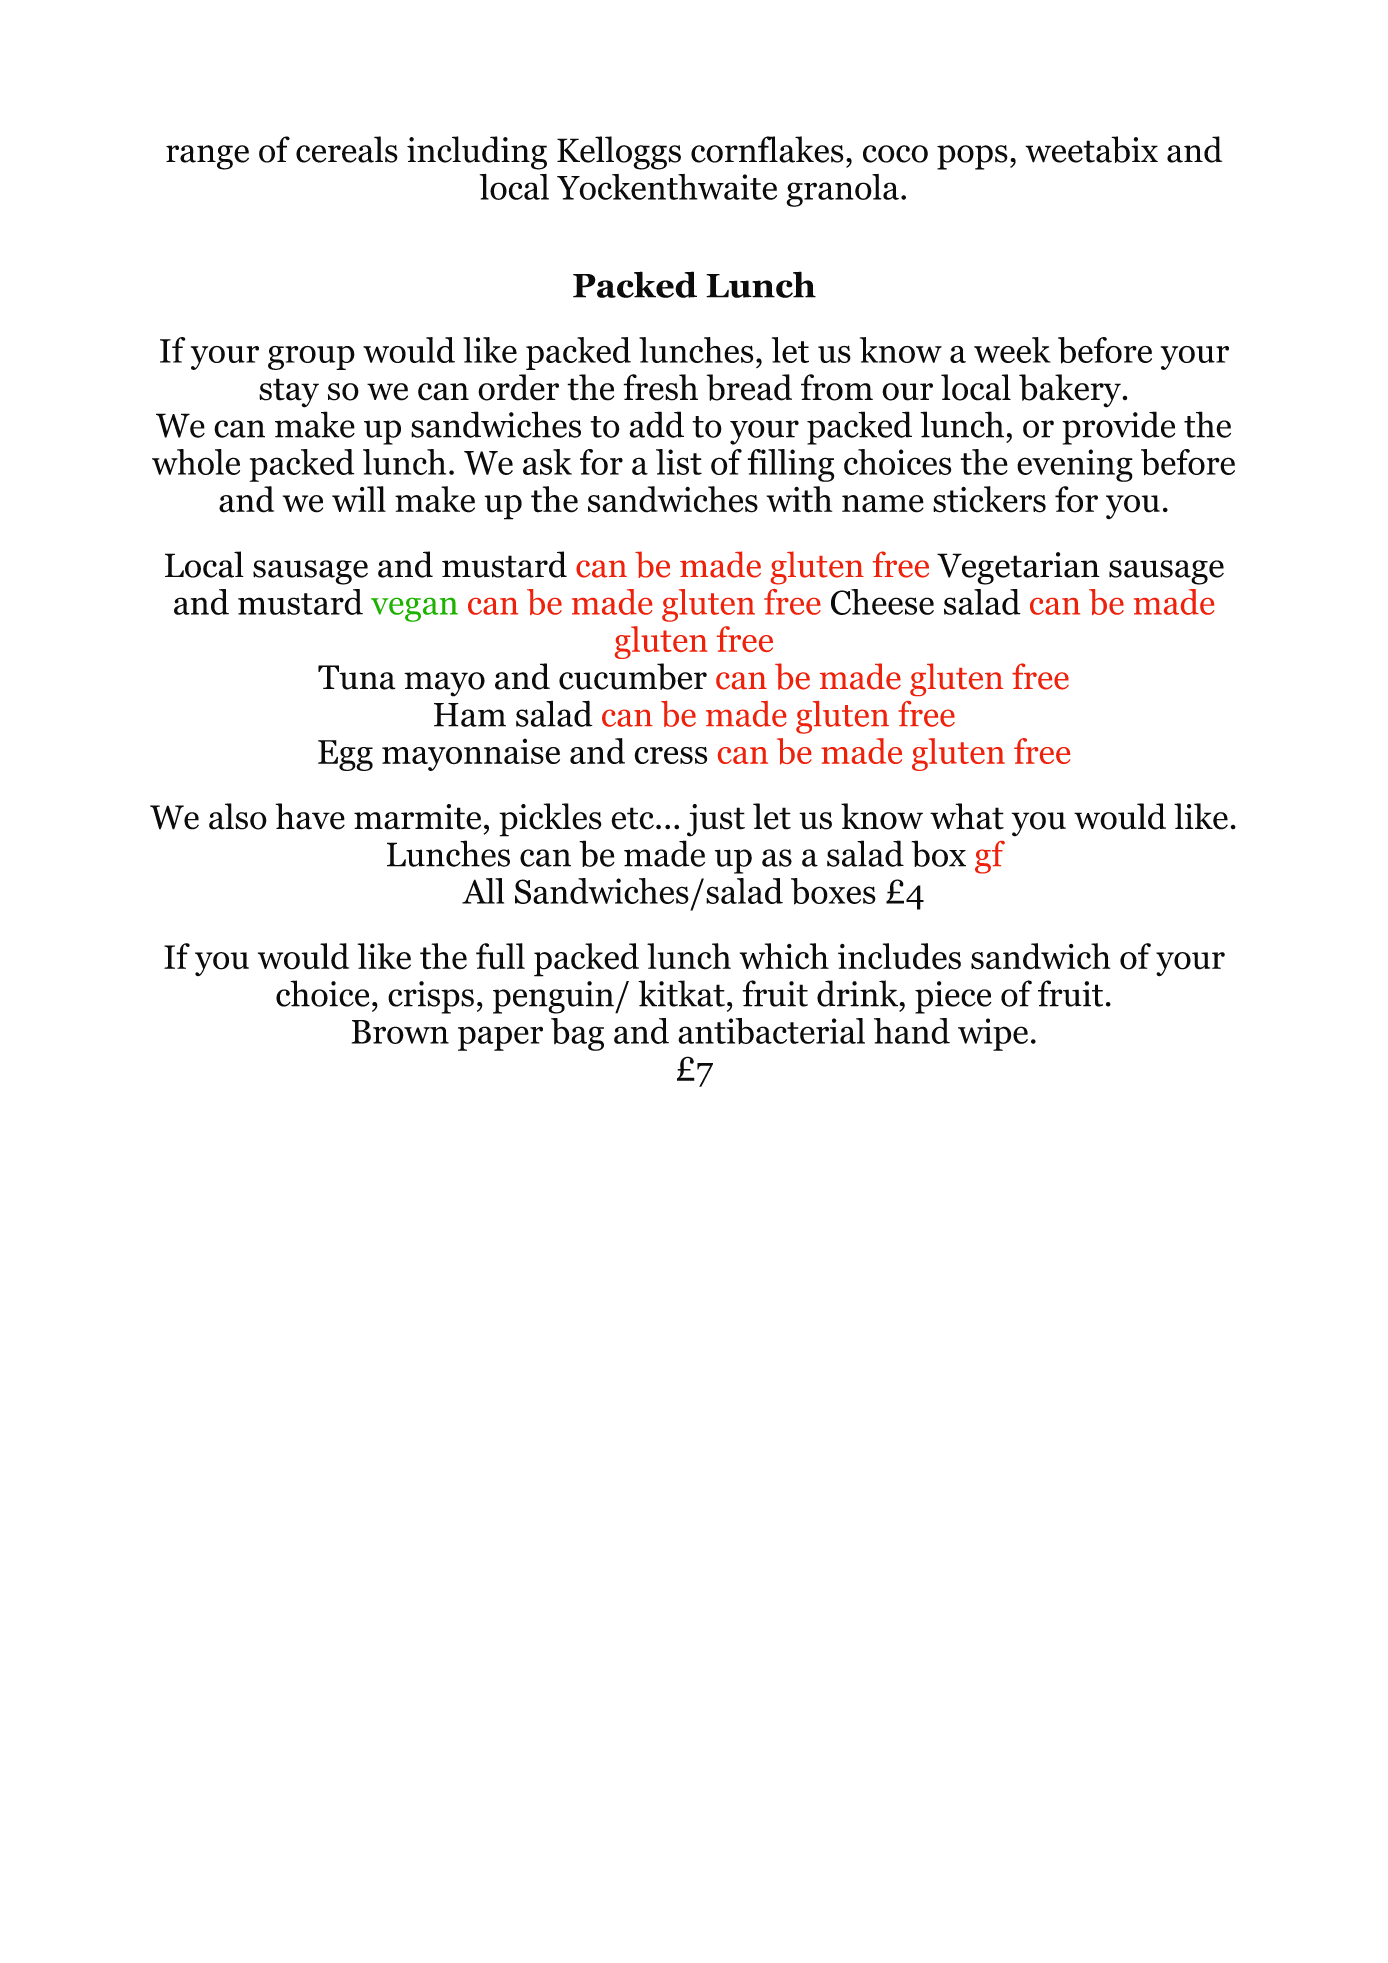 The height and width of the document is (1963, 1388). I want to click on cornflakes, so click(767, 149).
